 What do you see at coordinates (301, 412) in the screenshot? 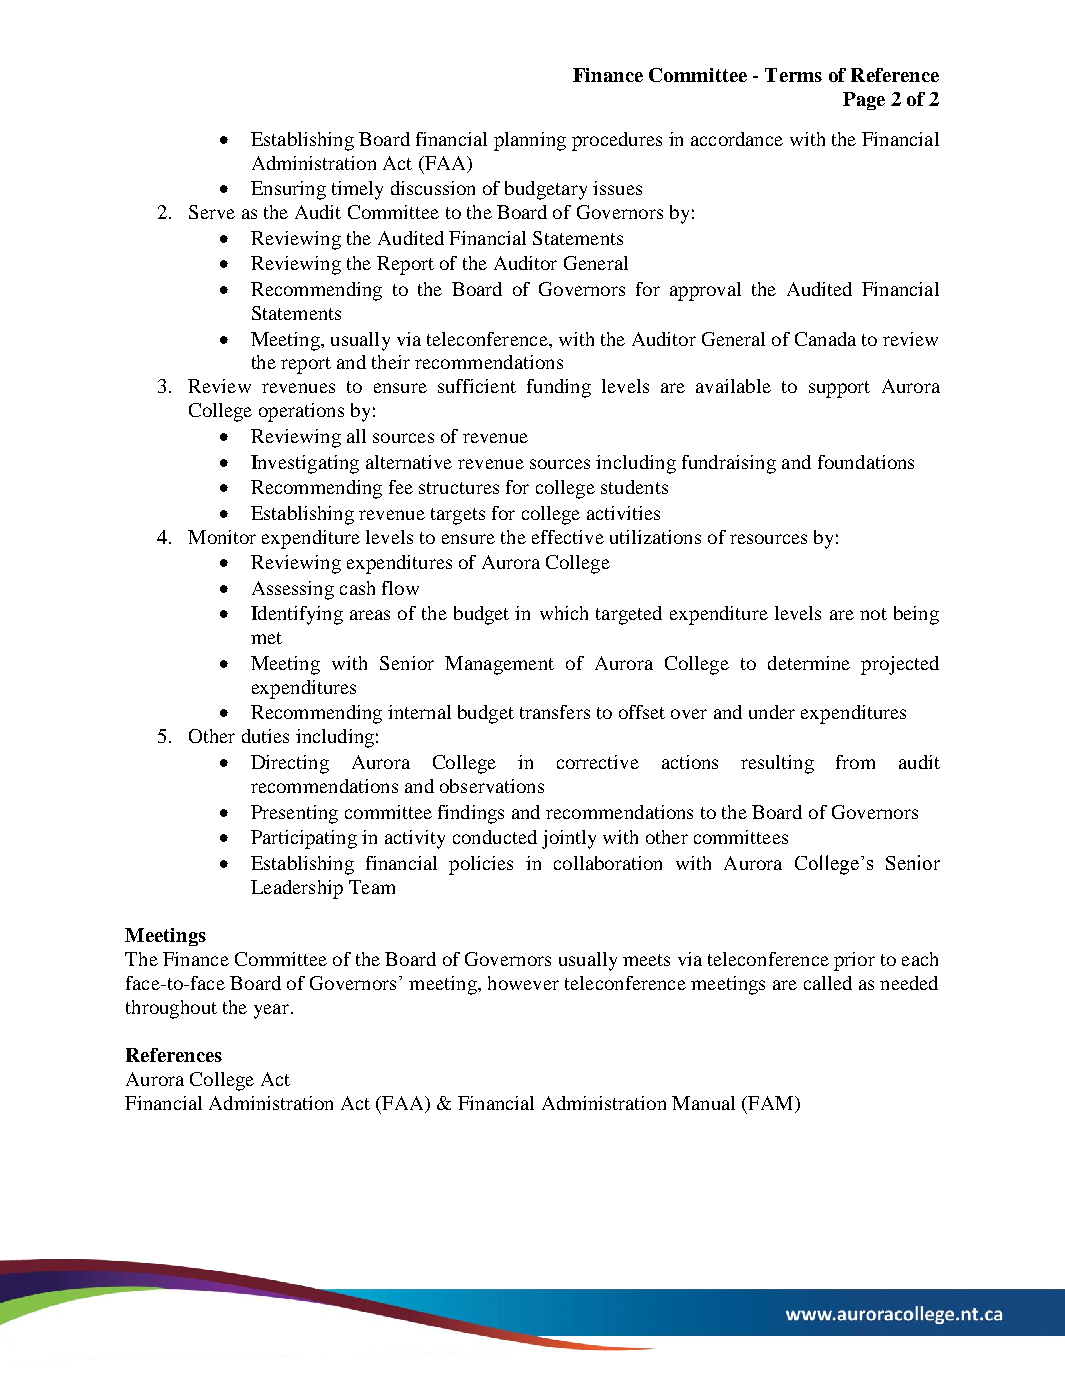
I see `operations` at bounding box center [301, 412].
